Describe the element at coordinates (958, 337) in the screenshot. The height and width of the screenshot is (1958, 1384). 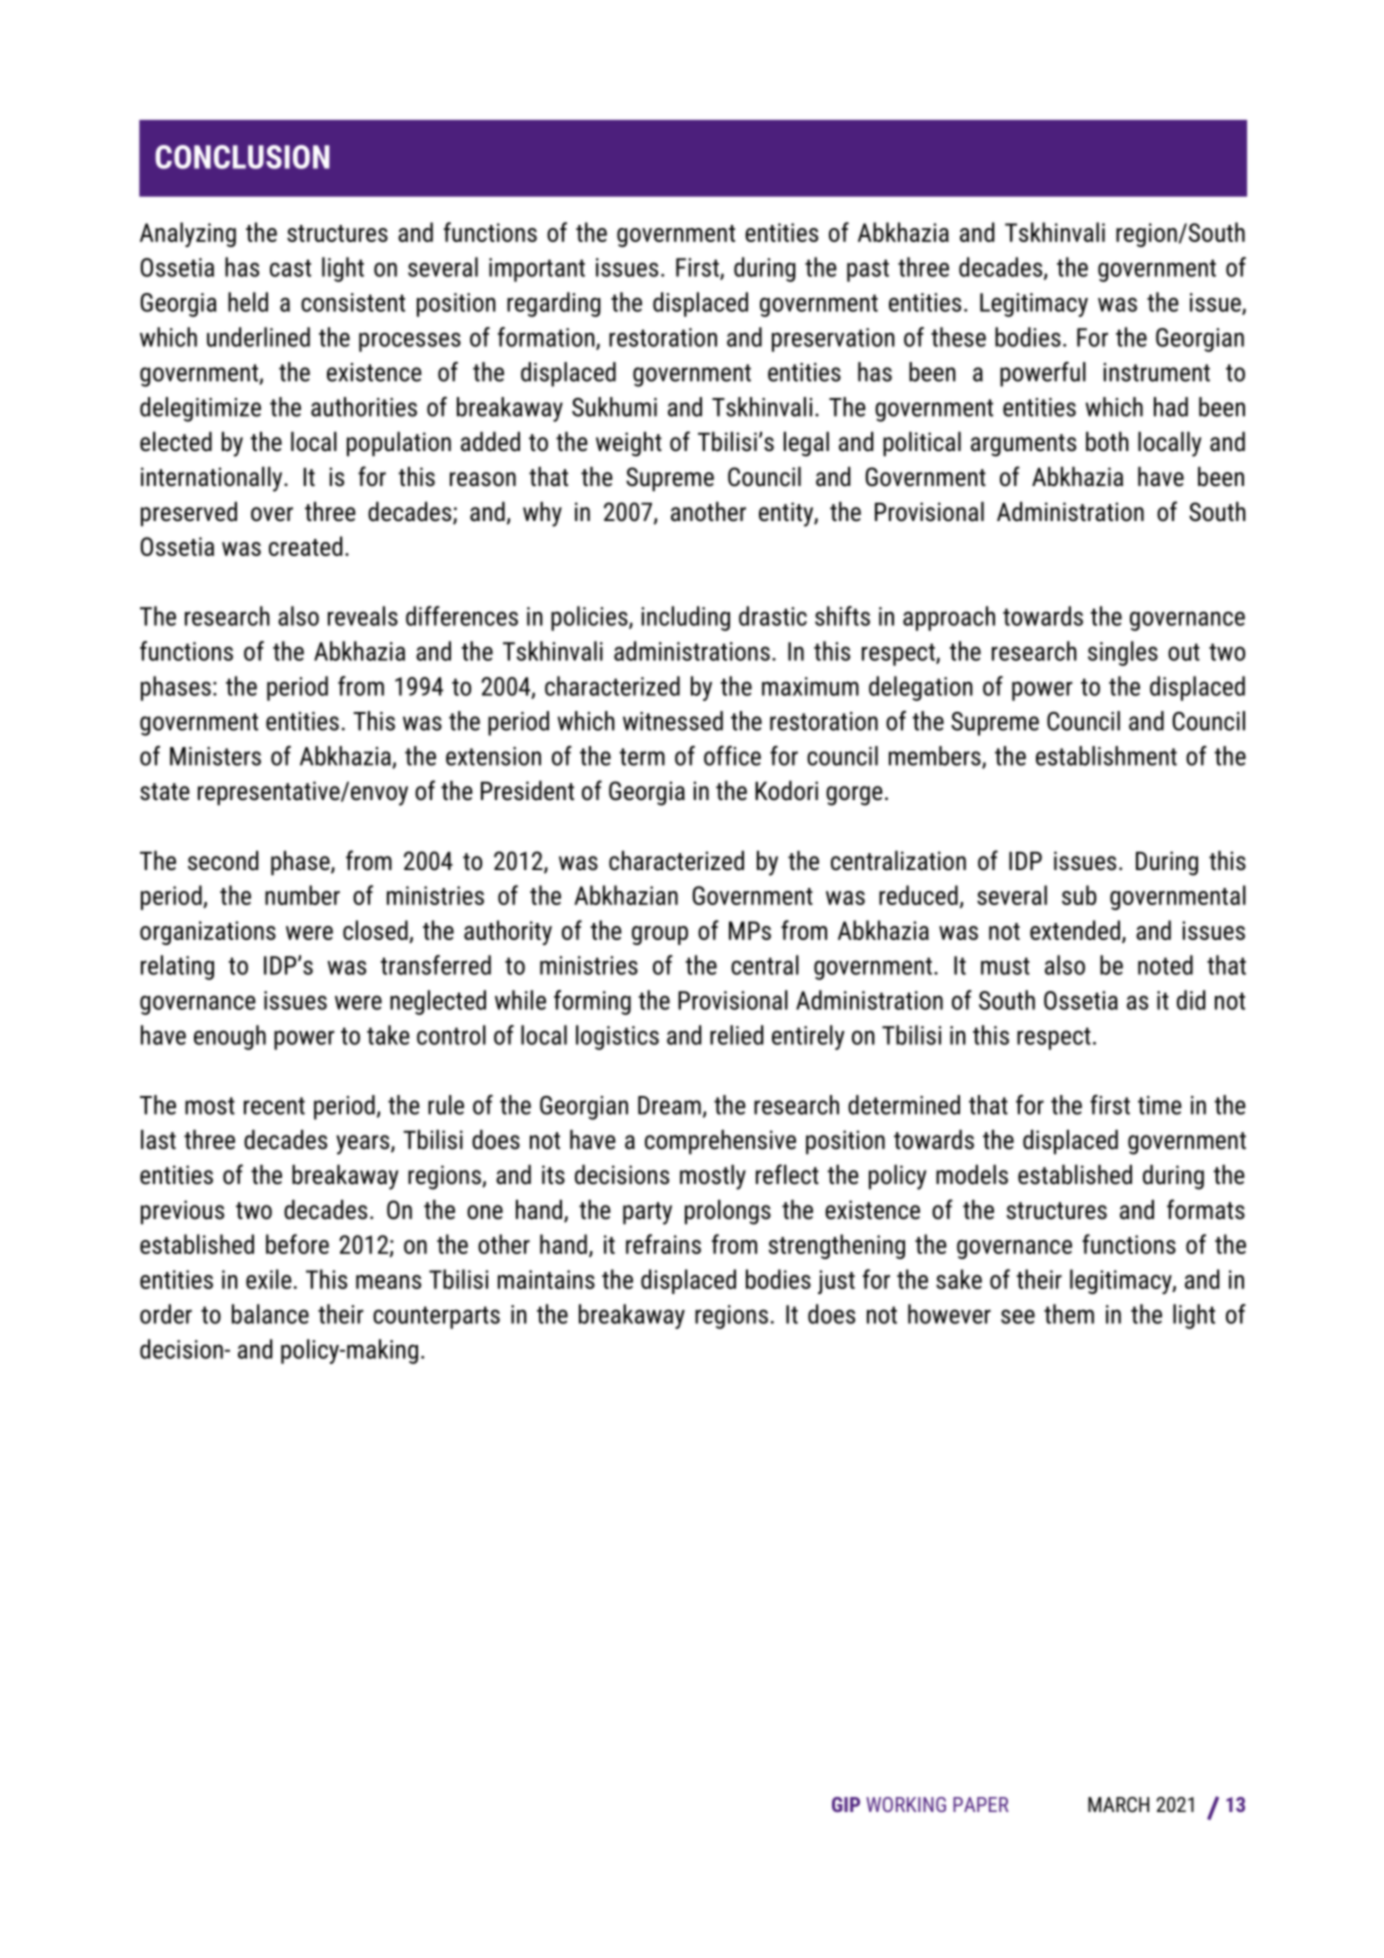
I see `these` at that location.
